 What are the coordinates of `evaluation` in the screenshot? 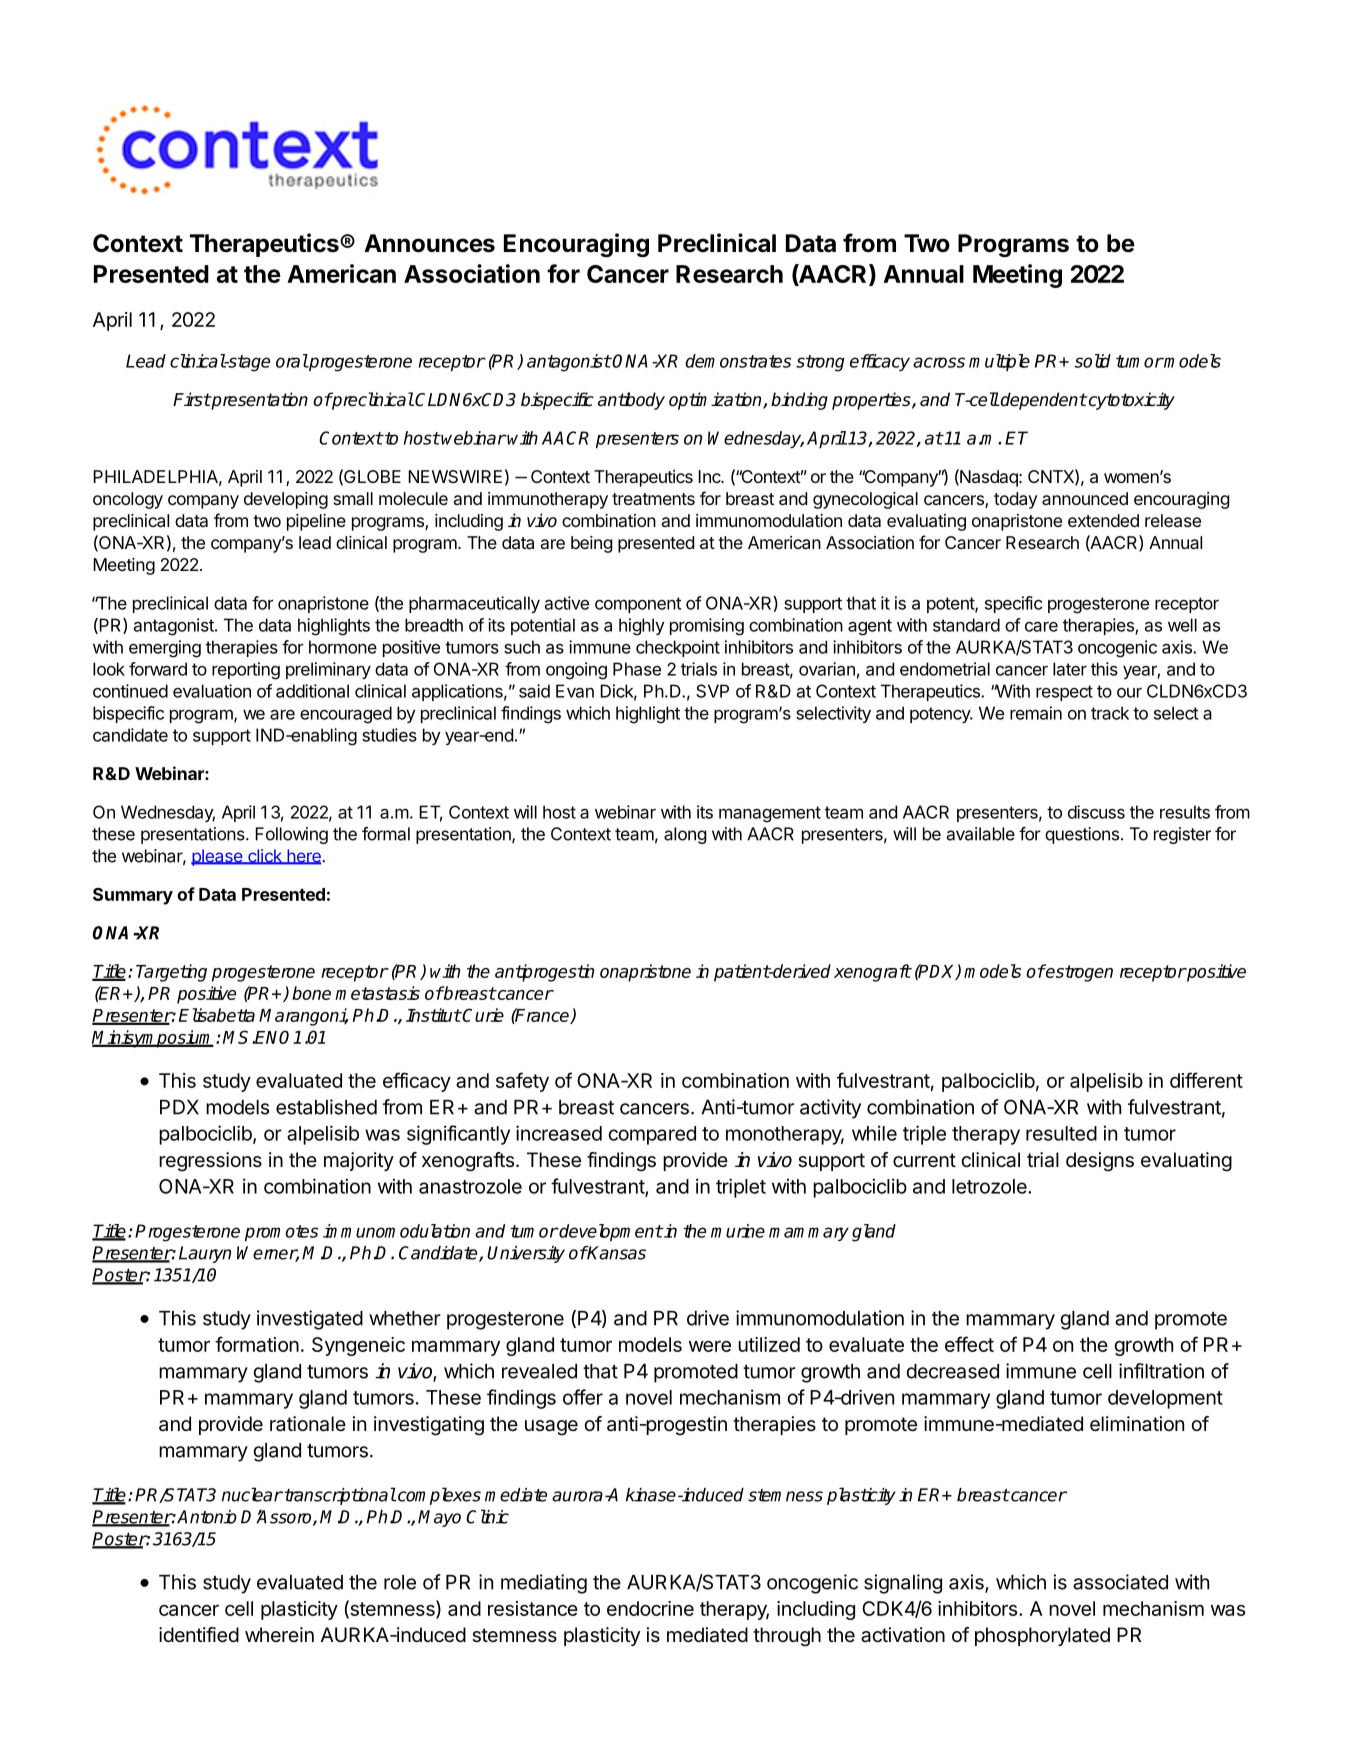 It's located at (212, 691).
